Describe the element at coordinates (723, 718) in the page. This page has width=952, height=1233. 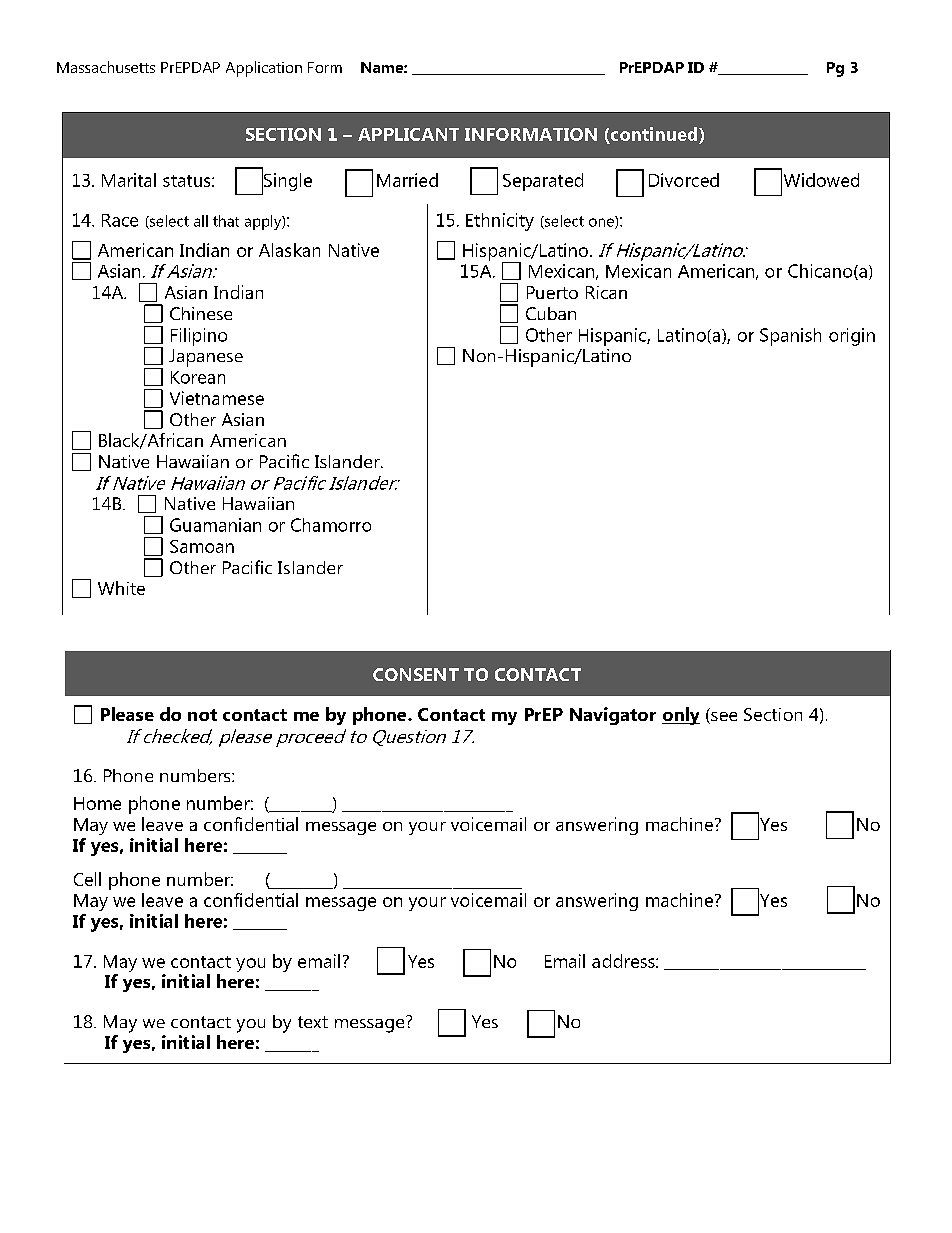
I see `see` at that location.
